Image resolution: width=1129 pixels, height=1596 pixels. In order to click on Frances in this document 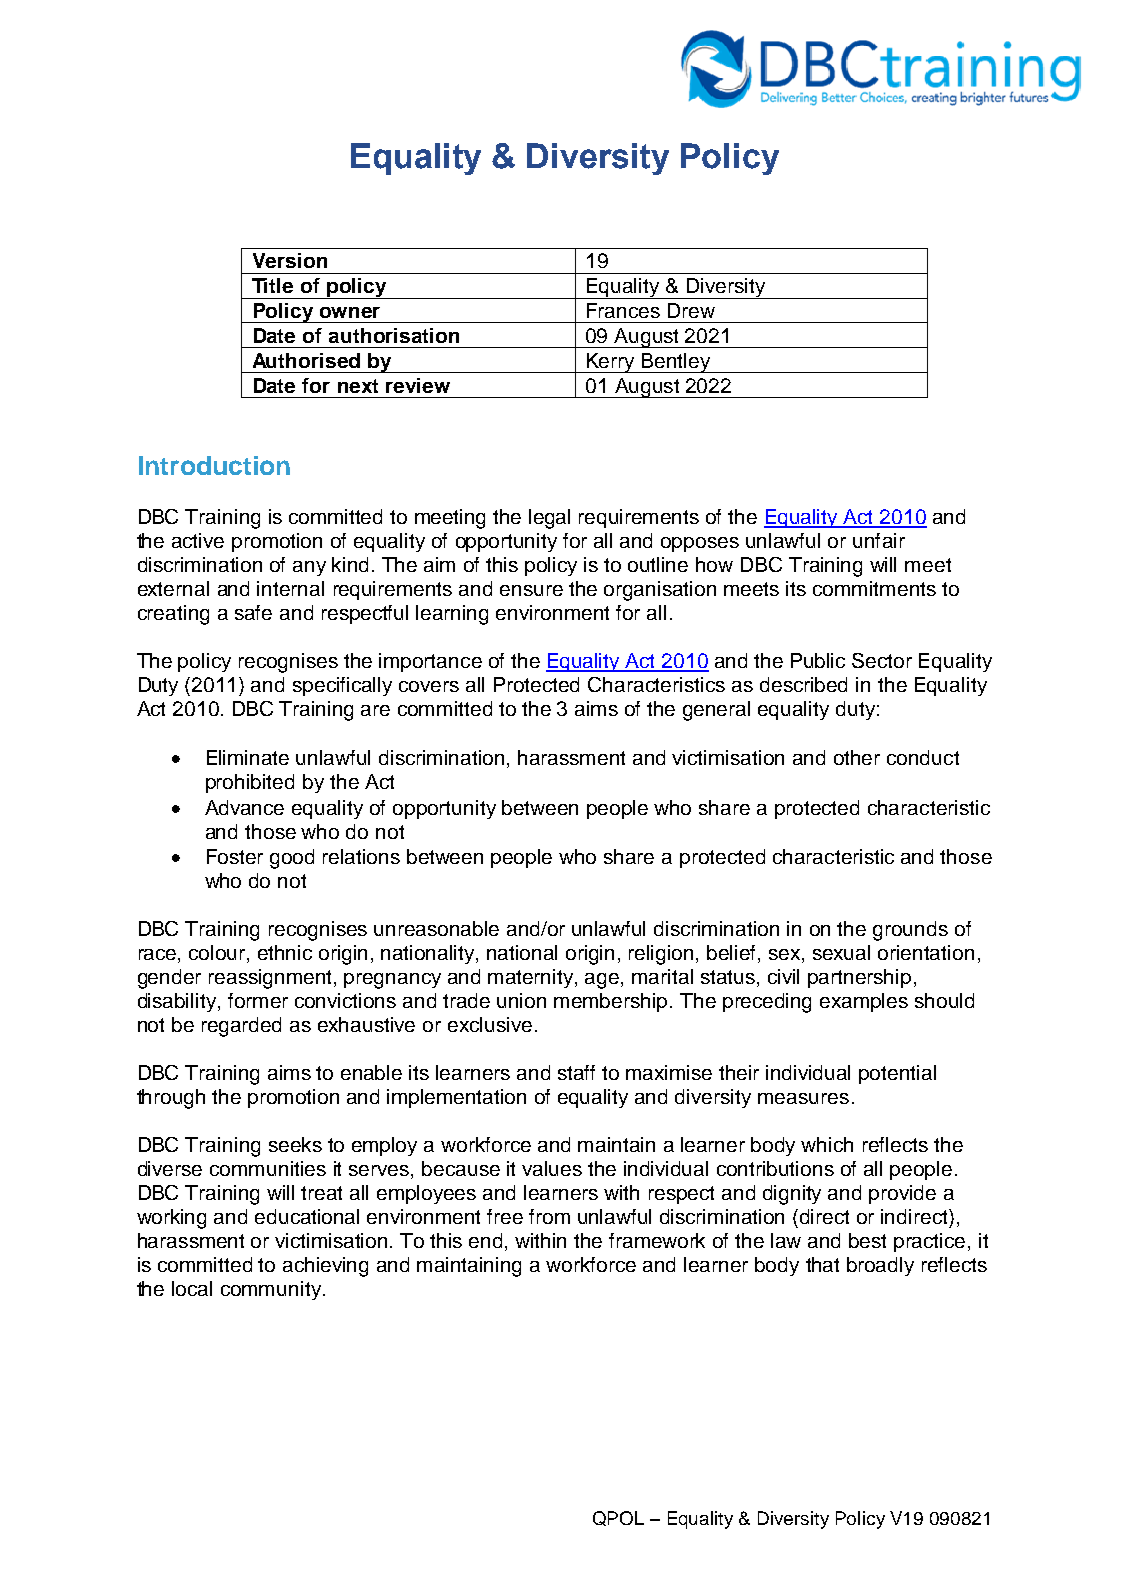, I will do `click(623, 310)`.
